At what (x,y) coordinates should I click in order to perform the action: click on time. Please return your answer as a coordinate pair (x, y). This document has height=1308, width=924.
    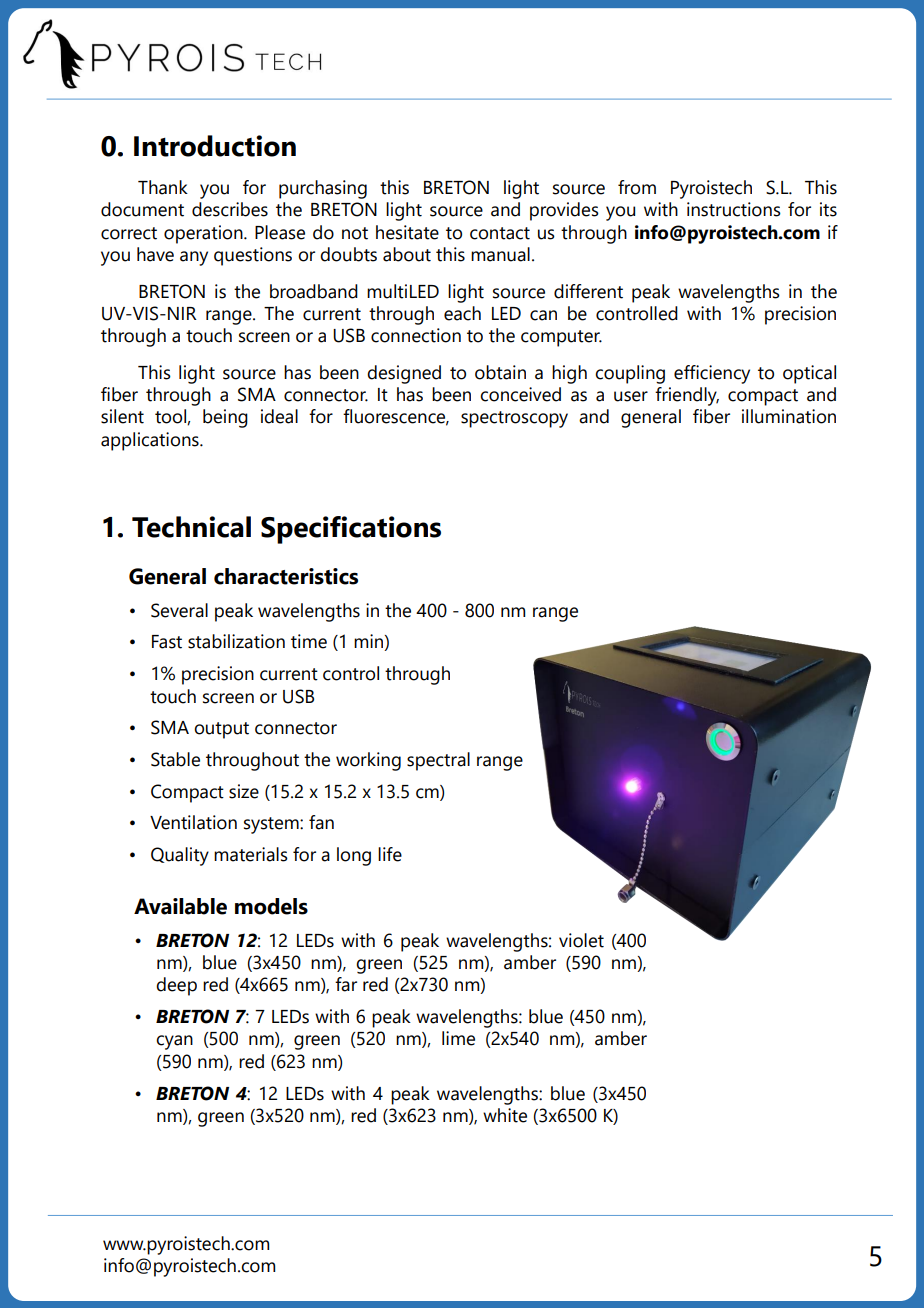
    Looking at the image, I should click on (309, 641).
